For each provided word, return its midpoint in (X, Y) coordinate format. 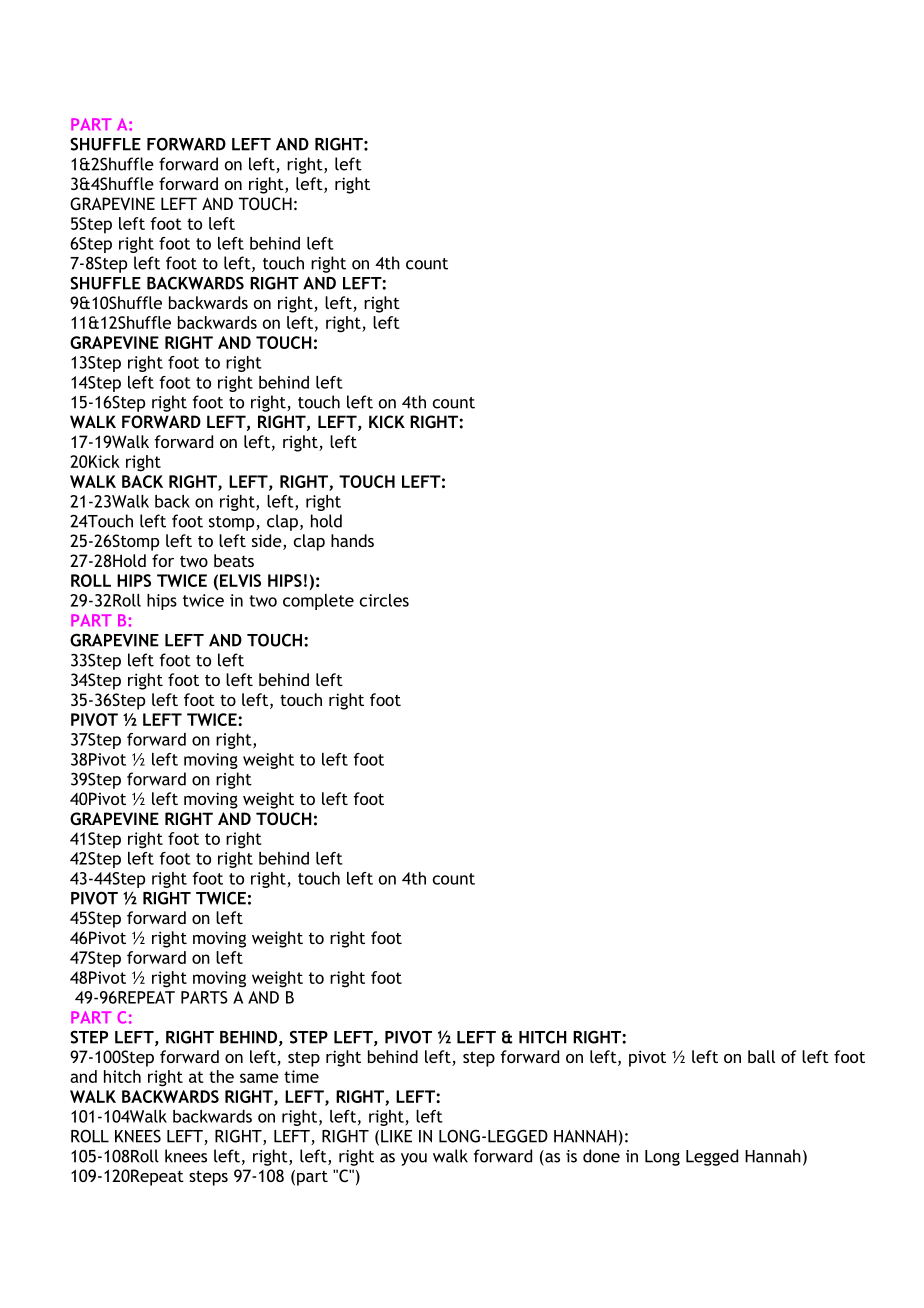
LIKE (396, 1136)
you (414, 1159)
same (259, 1078)
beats (234, 560)
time (301, 1076)
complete (318, 602)
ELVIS (240, 580)
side (268, 542)
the (221, 1076)
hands (352, 540)
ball (761, 1056)
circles (384, 600)
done (601, 1156)
